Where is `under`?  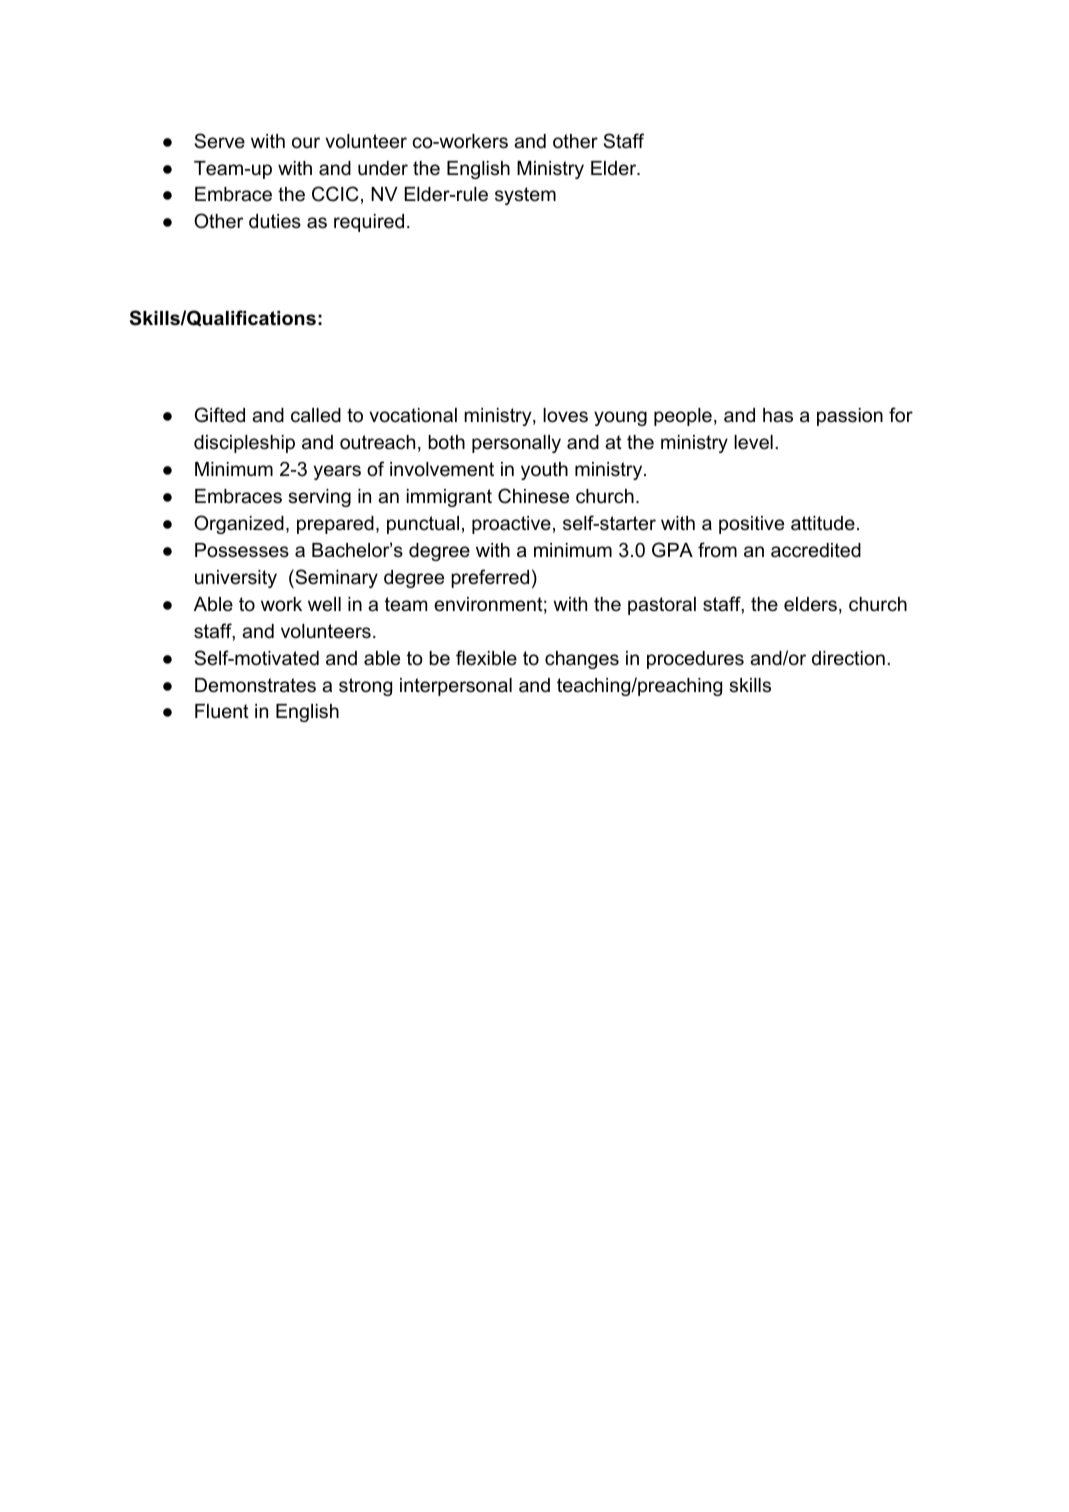 under is located at coordinates (383, 168).
